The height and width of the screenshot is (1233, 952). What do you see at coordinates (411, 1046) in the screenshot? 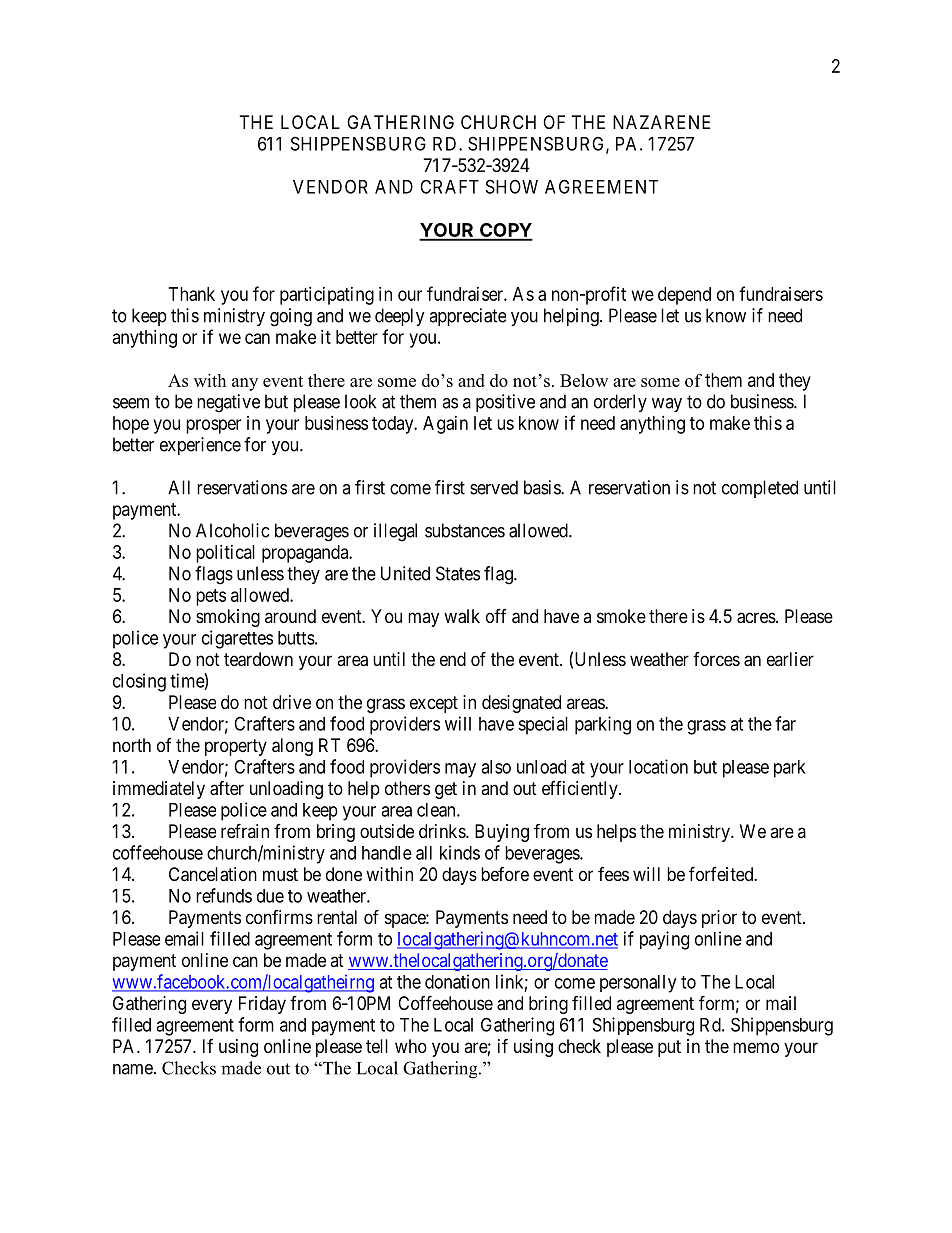
I see `who` at bounding box center [411, 1046].
